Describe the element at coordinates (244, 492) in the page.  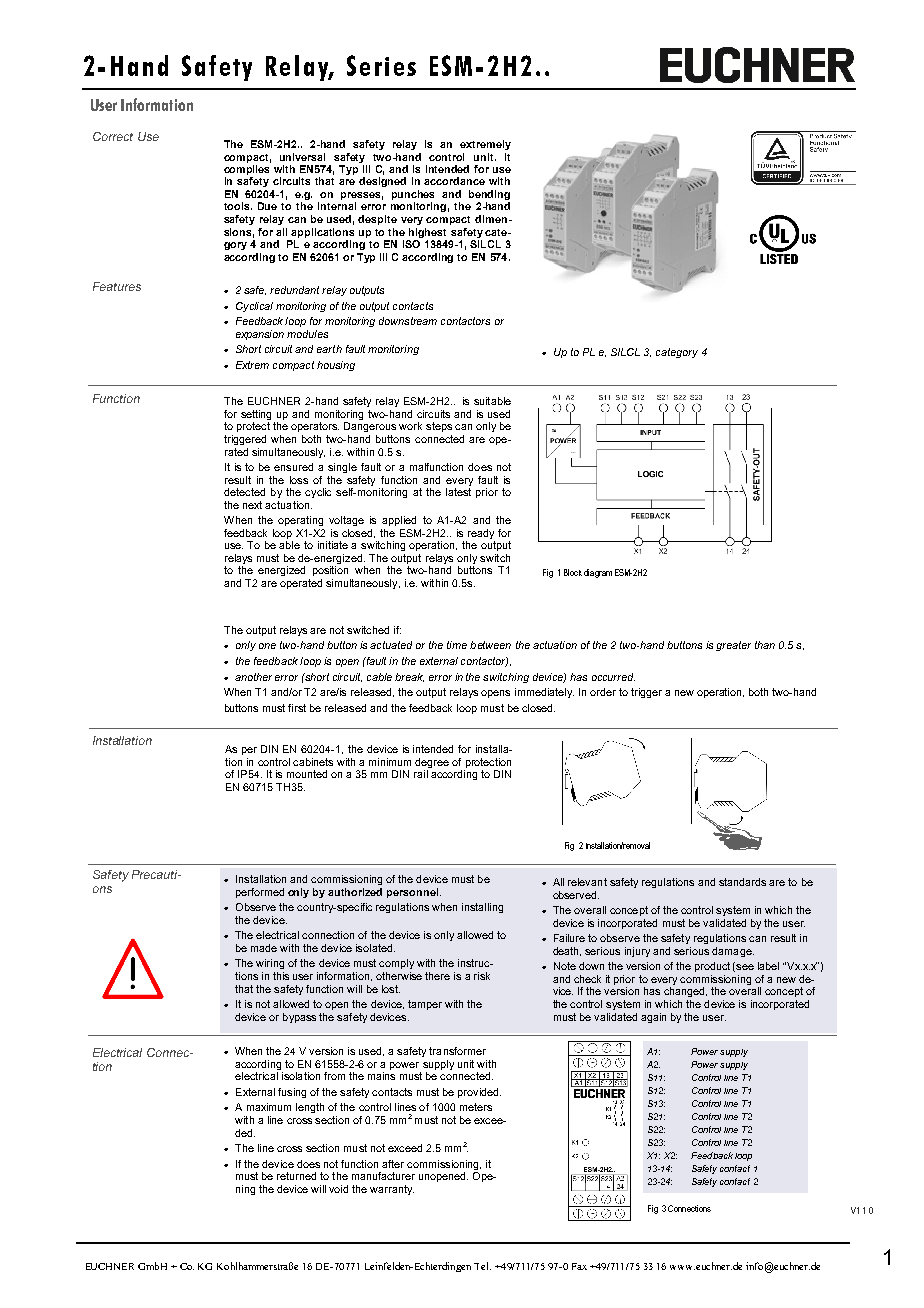
I see `detected` at that location.
